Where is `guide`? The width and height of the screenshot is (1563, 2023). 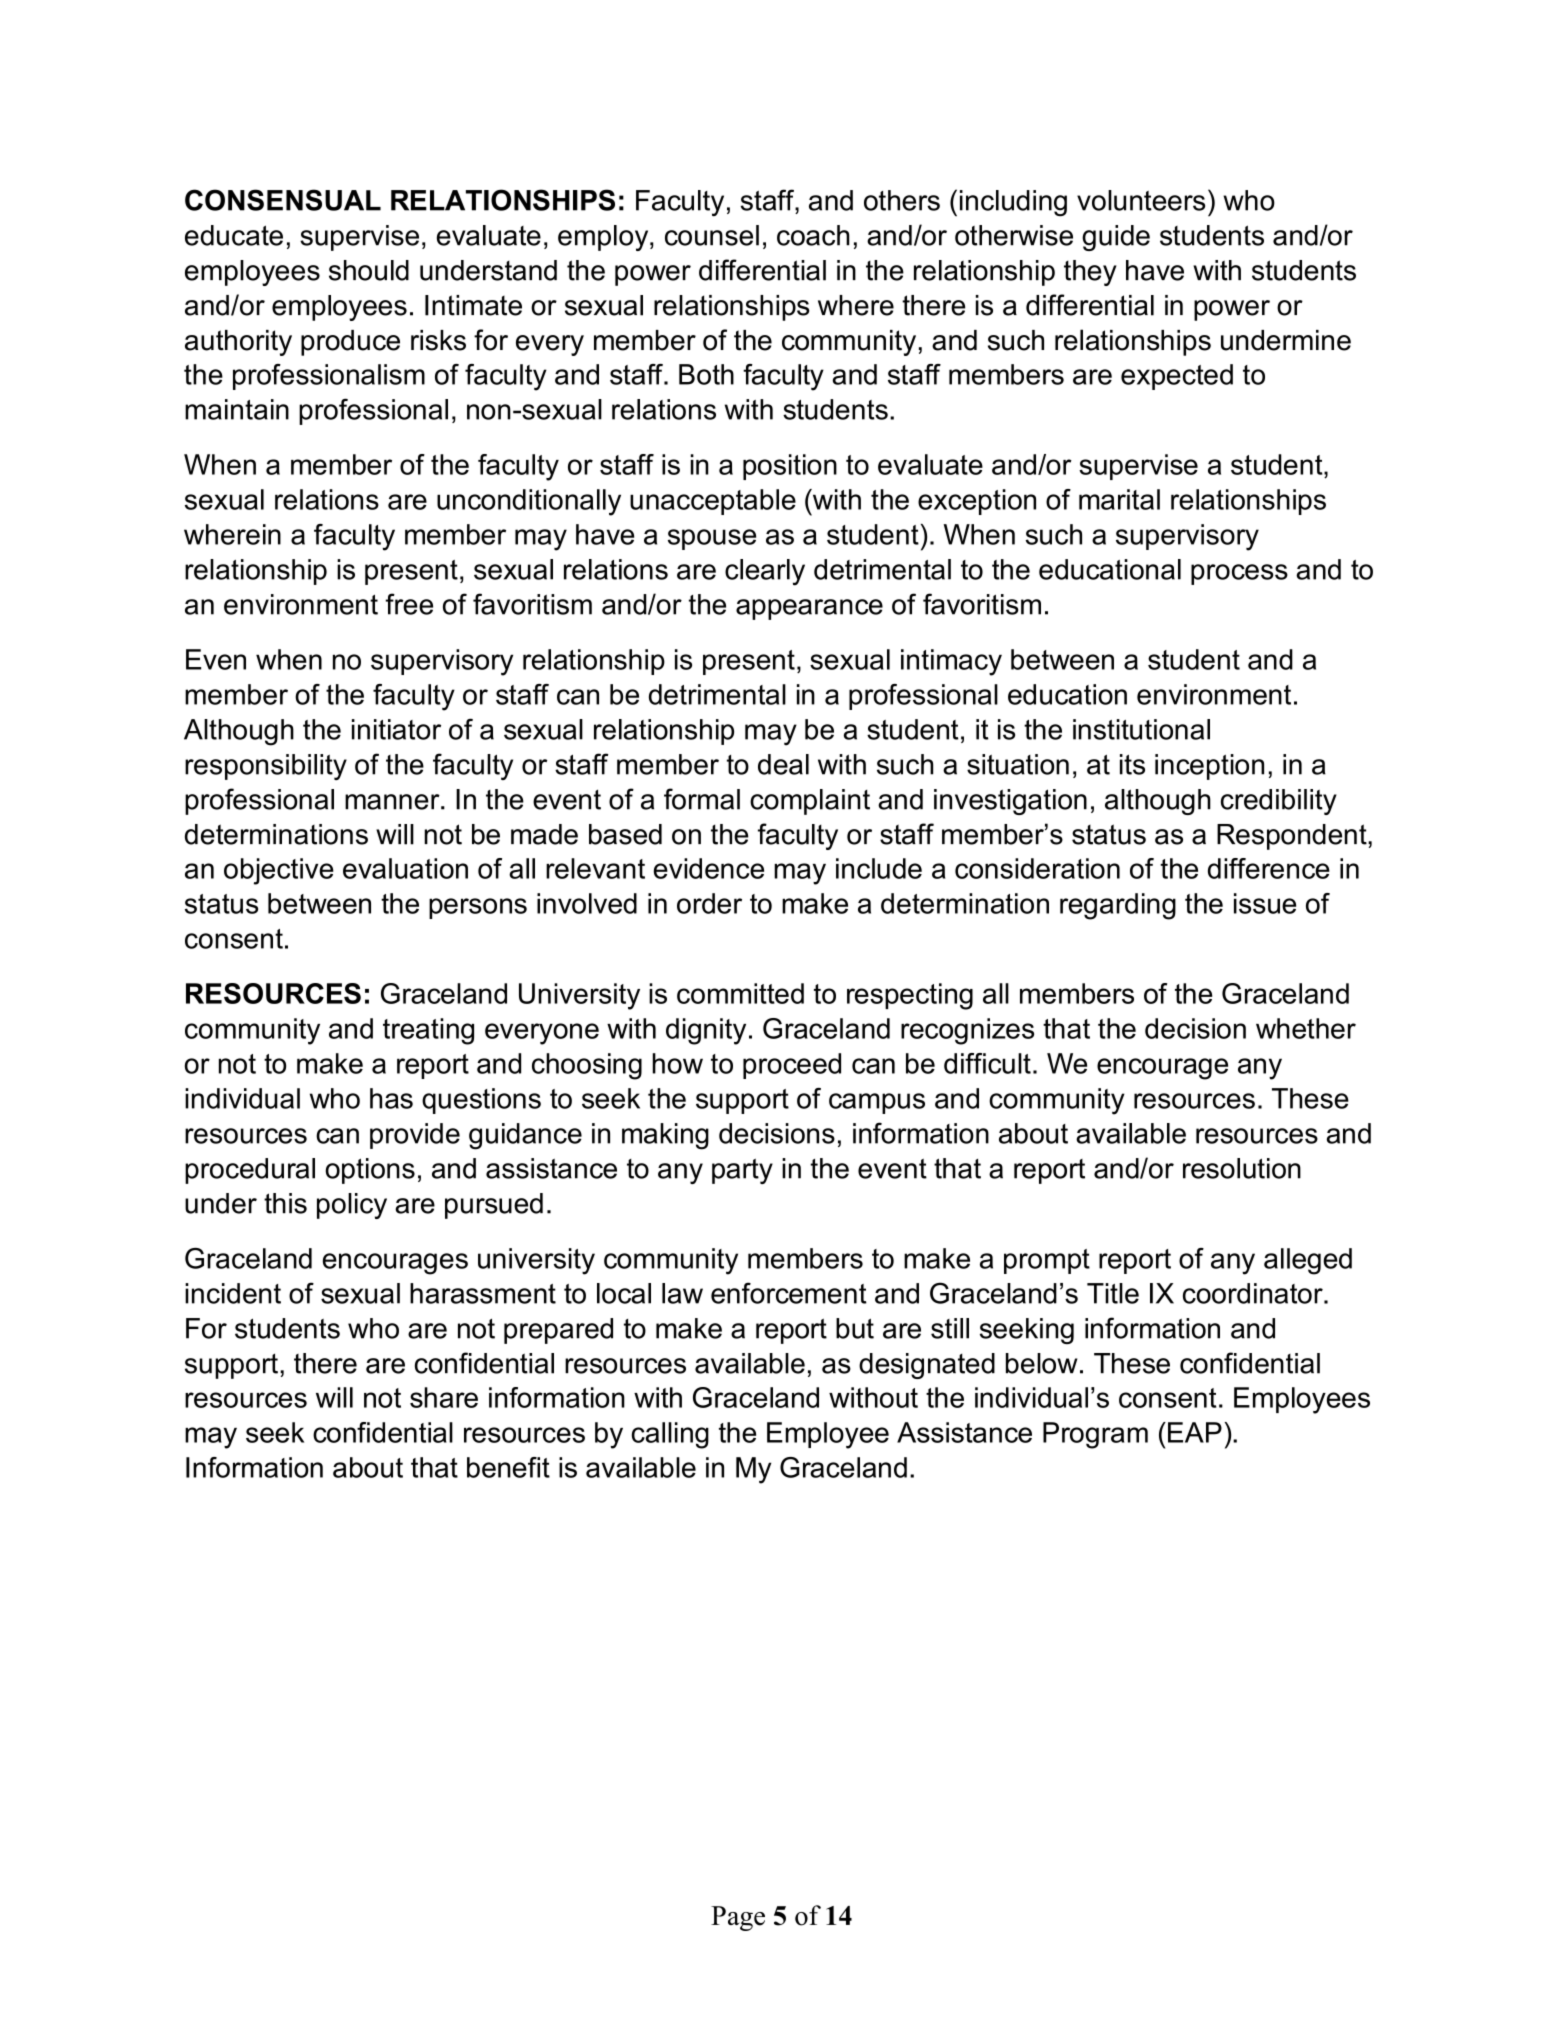
guide is located at coordinates (1116, 238).
